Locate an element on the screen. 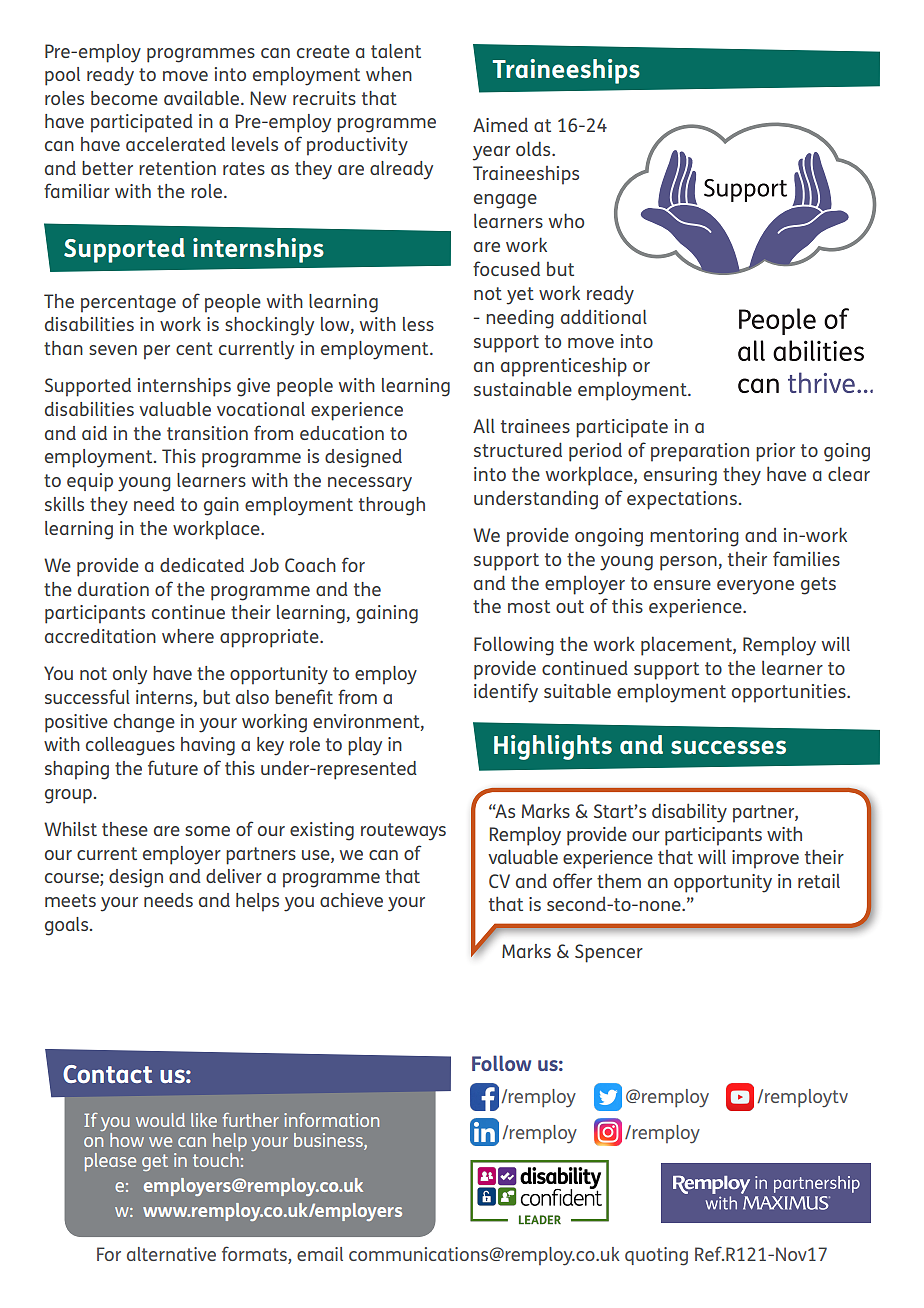 The height and width of the screenshot is (1308, 924). Contact is located at coordinates (107, 1074).
